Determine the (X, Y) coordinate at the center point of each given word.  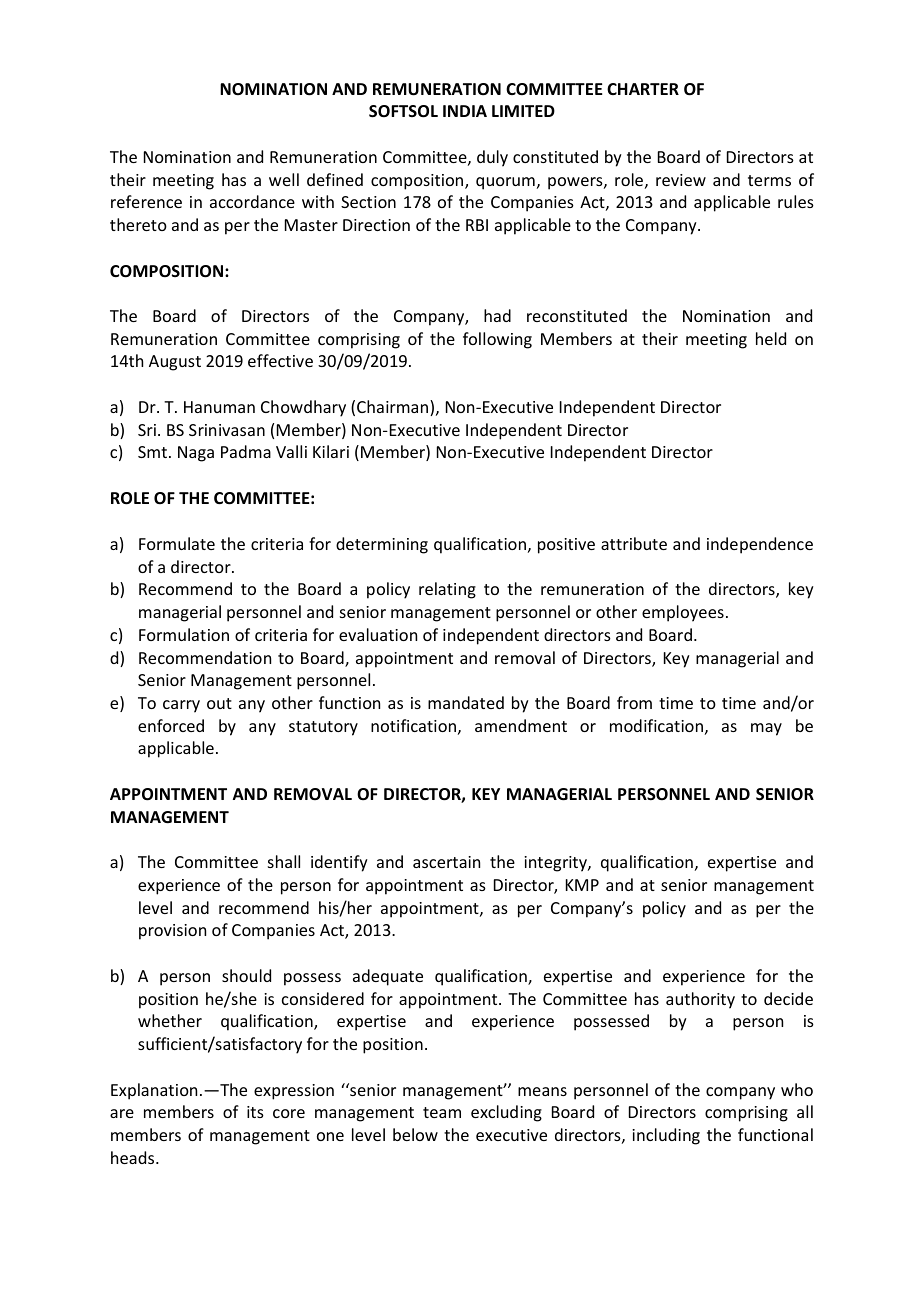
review (681, 180)
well (284, 179)
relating (447, 590)
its (255, 1112)
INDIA (465, 111)
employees (683, 613)
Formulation (184, 634)
